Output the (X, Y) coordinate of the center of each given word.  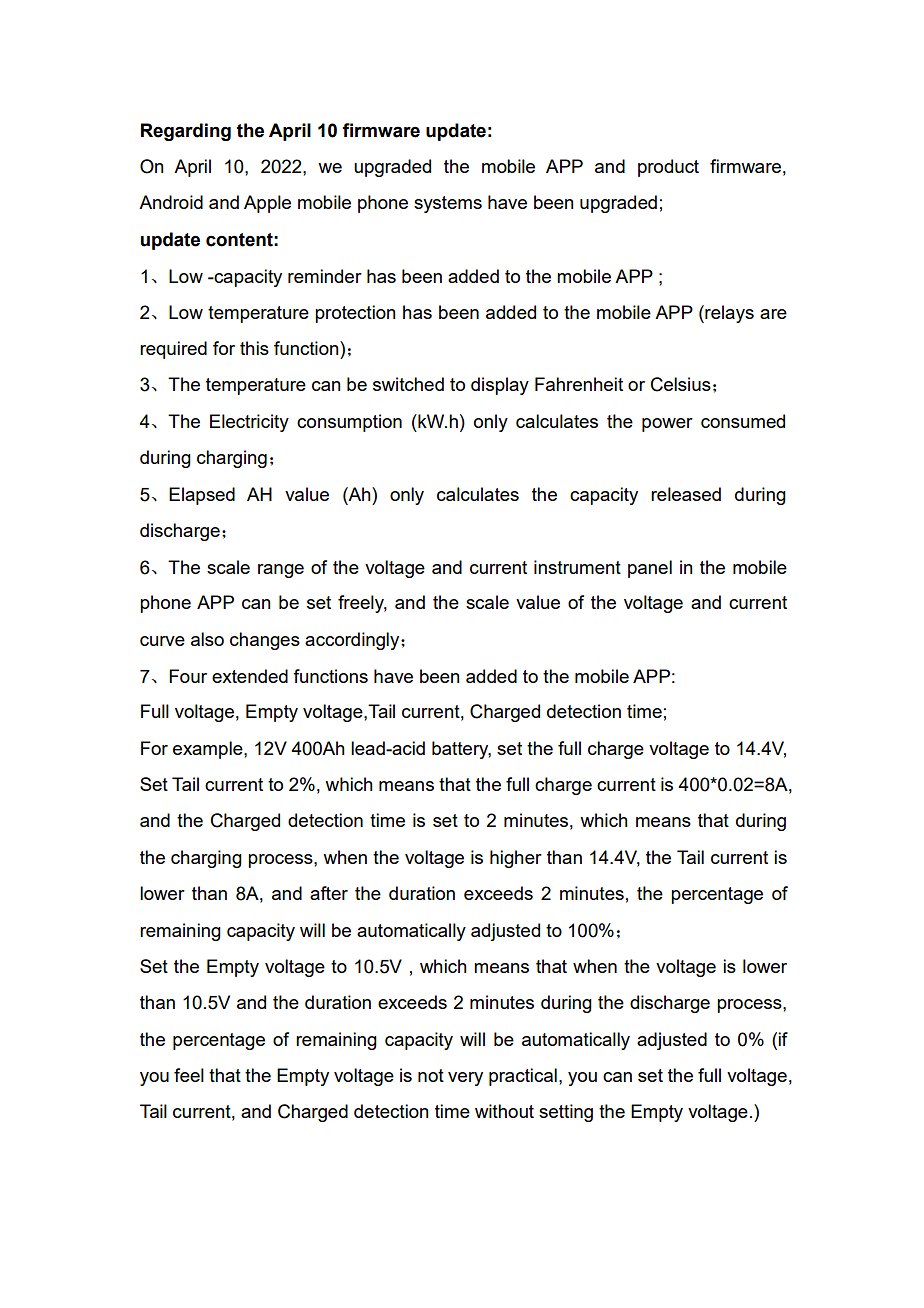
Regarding (186, 132)
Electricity (249, 423)
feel (189, 1075)
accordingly (353, 641)
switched (408, 384)
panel (650, 569)
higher (516, 859)
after (329, 893)
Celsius (681, 384)
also (207, 639)
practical (523, 1077)
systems (448, 204)
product (668, 168)
